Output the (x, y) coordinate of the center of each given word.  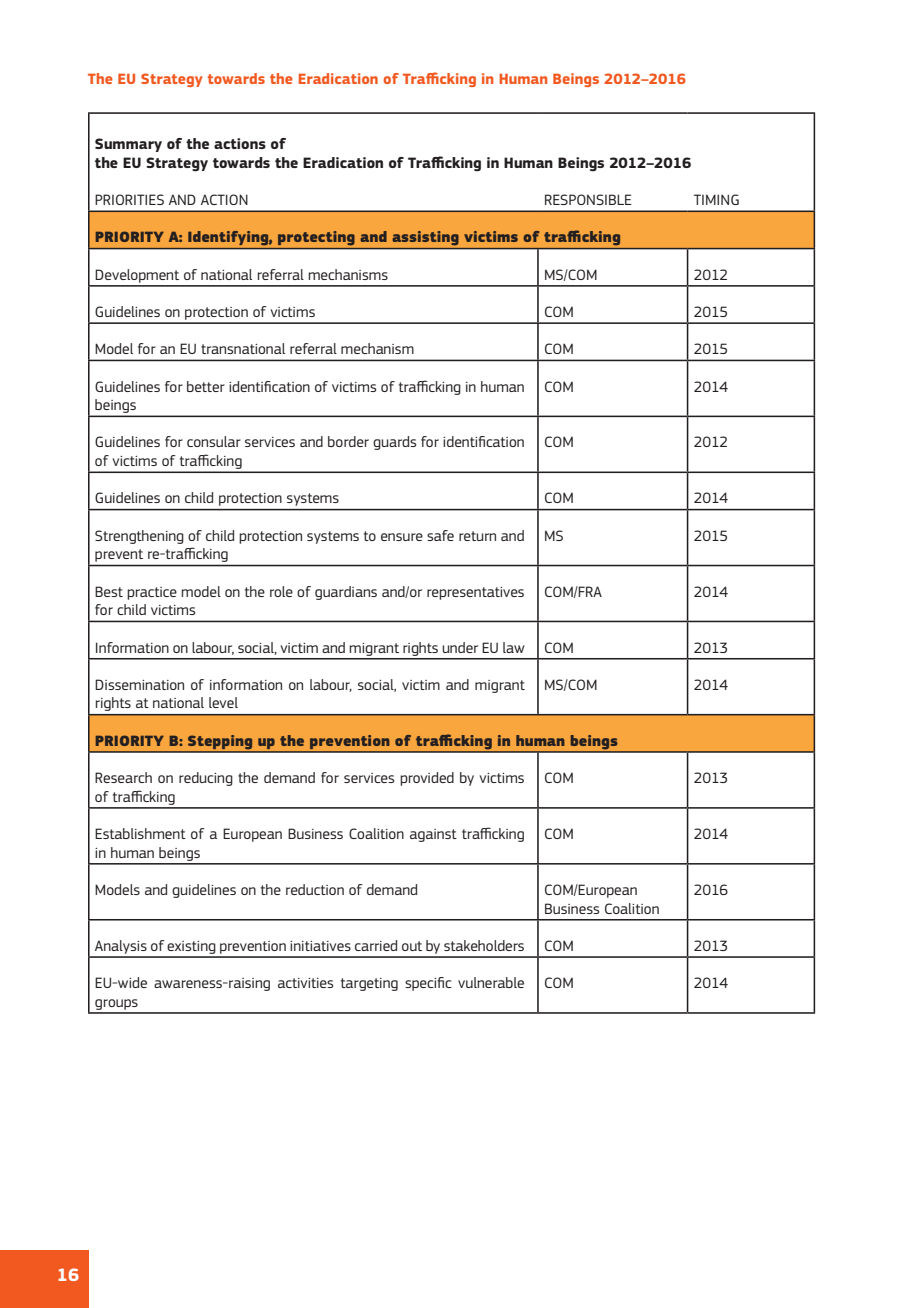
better (206, 386)
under (460, 647)
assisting (425, 238)
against (433, 835)
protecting (316, 238)
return (477, 536)
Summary (128, 145)
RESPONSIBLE (588, 199)
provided (427, 779)
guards (394, 443)
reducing (206, 779)
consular (214, 441)
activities (305, 983)
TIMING (716, 199)
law (514, 647)
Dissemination (139, 684)
